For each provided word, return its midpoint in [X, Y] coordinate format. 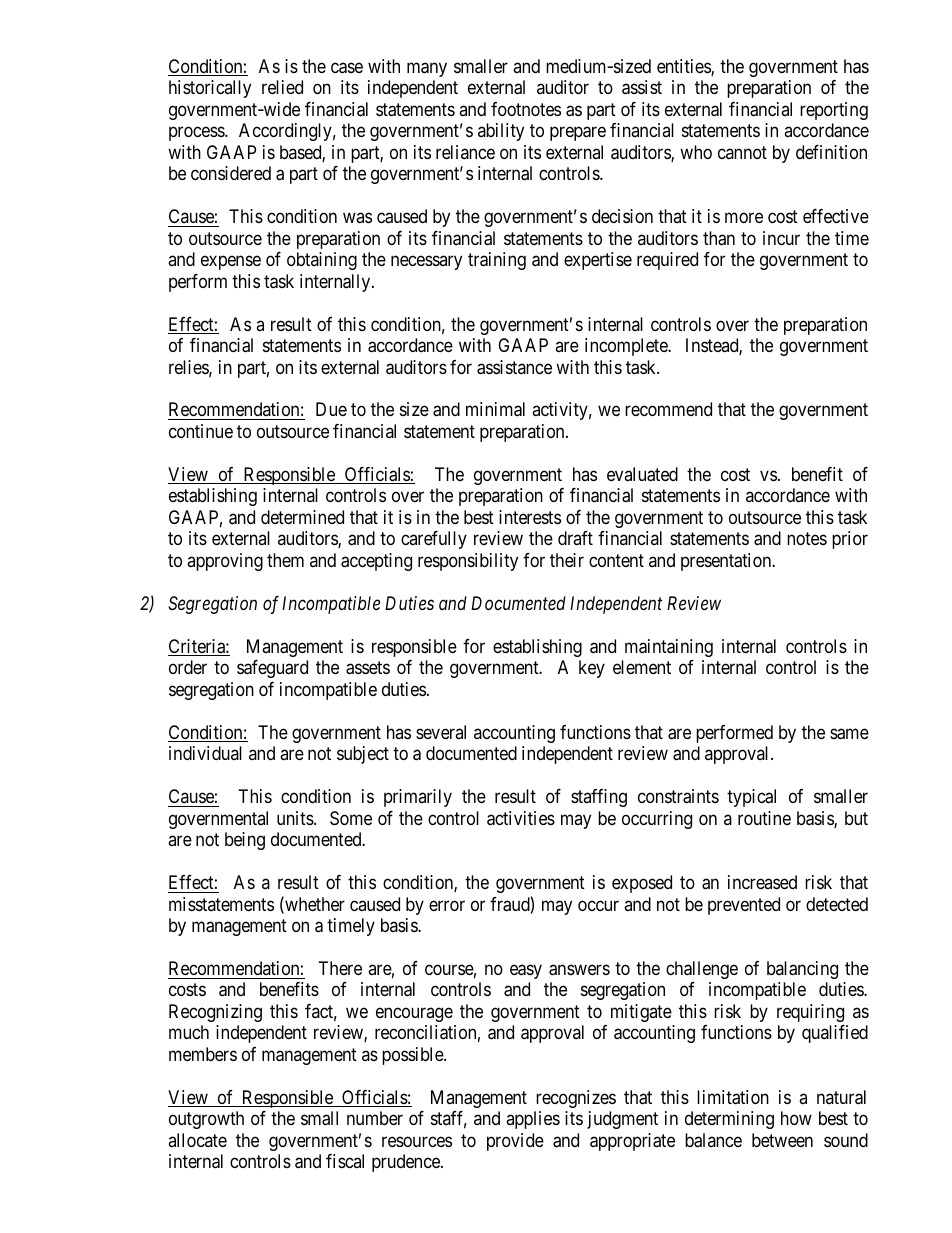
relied [282, 87]
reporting [834, 111]
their [567, 560]
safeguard [272, 669]
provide [515, 1142]
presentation [727, 562]
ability [501, 132]
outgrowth [206, 1120]
